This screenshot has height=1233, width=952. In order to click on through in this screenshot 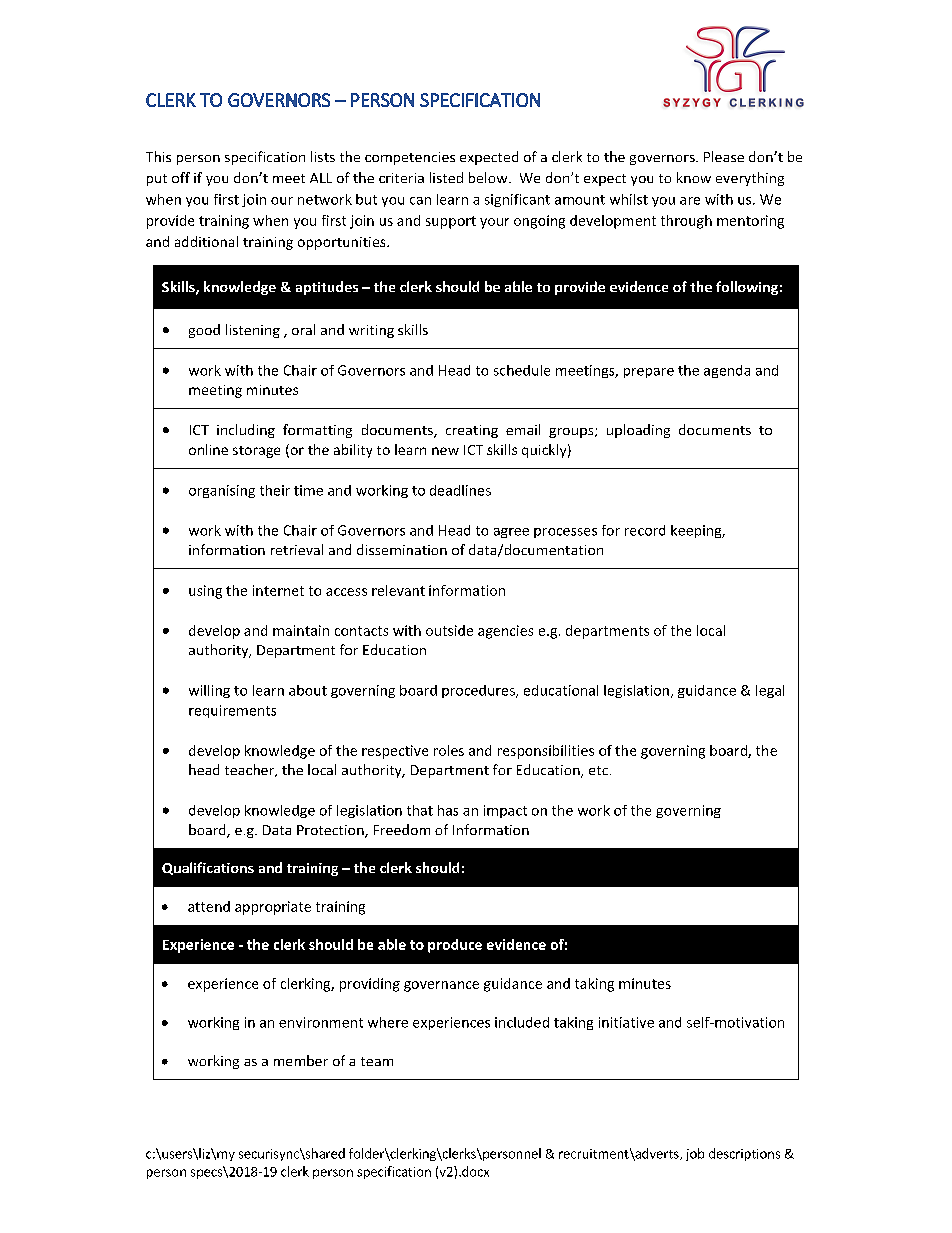, I will do `click(686, 222)`.
